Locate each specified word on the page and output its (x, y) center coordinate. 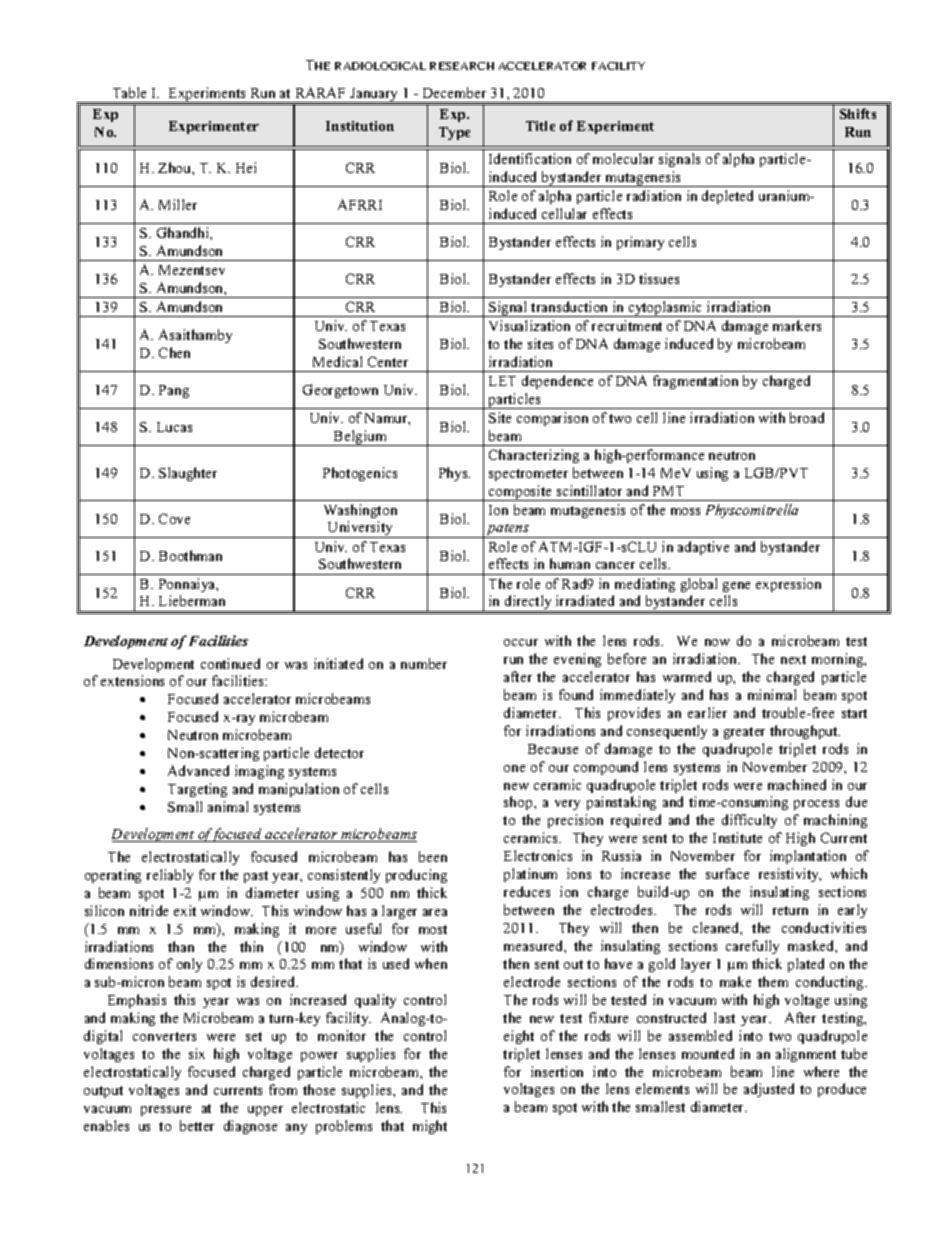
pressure (166, 1111)
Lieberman (192, 600)
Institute (737, 837)
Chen (174, 352)
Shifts (858, 113)
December (454, 92)
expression (788, 585)
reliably (170, 876)
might (430, 1127)
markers (797, 325)
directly (528, 603)
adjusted (769, 1090)
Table (129, 92)
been (433, 856)
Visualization (529, 325)
